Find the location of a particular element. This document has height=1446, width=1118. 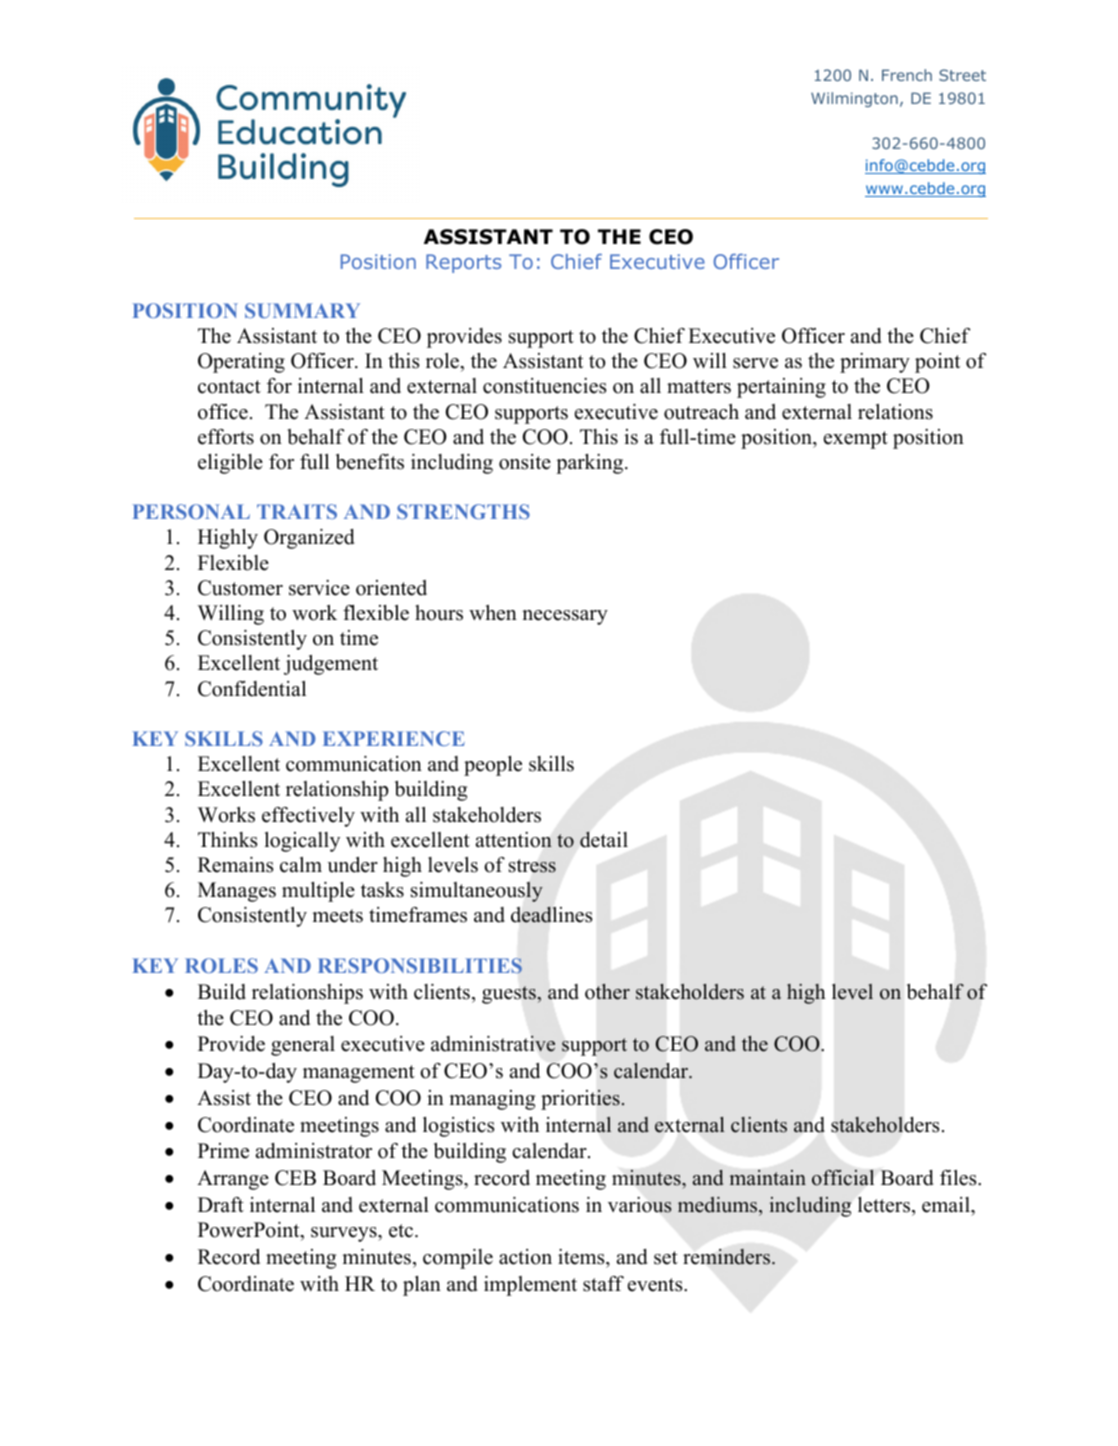

parking is located at coordinates (591, 464).
